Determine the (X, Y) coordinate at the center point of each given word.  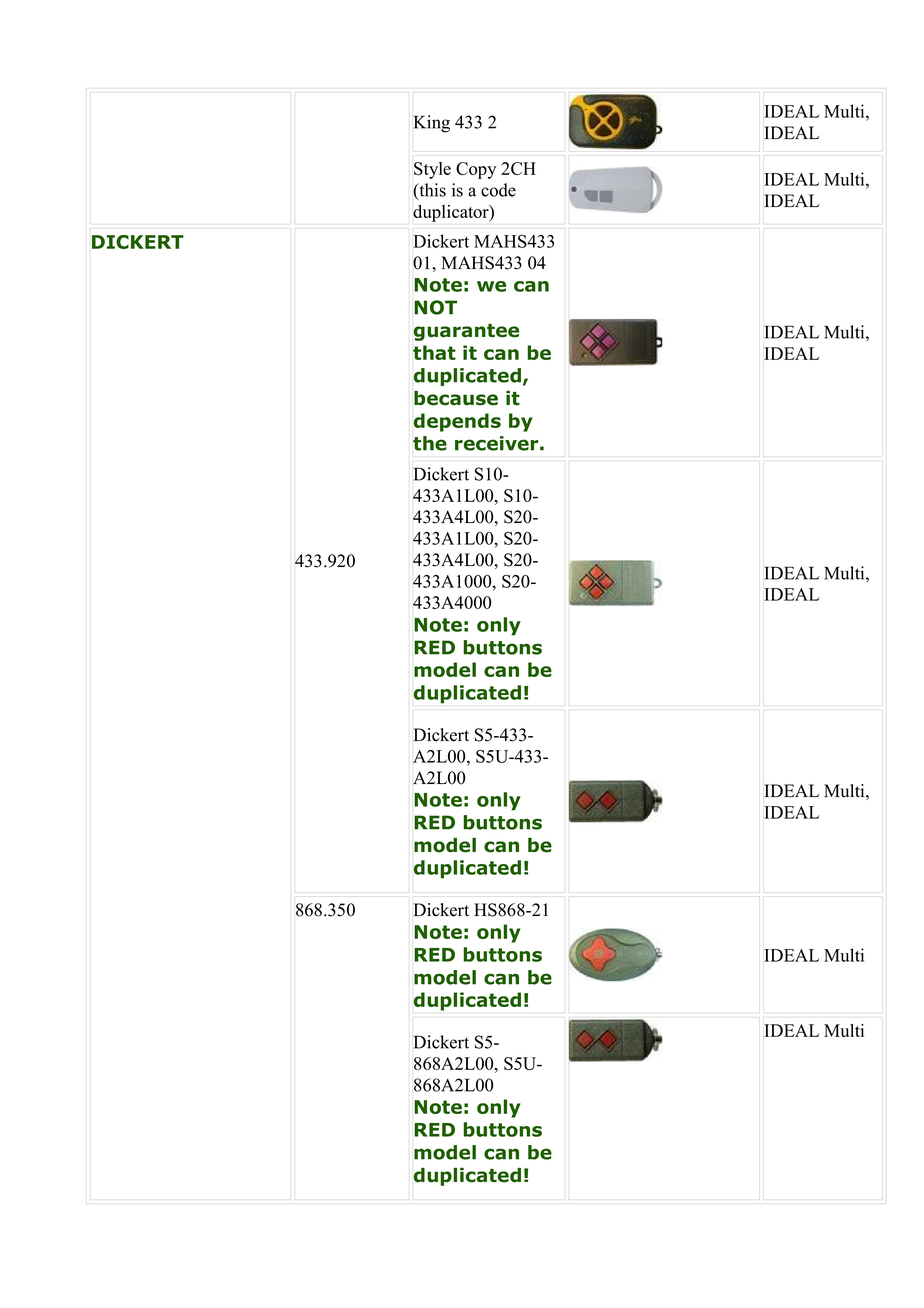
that (434, 352)
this (431, 191)
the (430, 443)
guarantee (466, 332)
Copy (476, 170)
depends (457, 422)
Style (432, 170)
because (456, 398)
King (431, 124)
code (498, 190)
